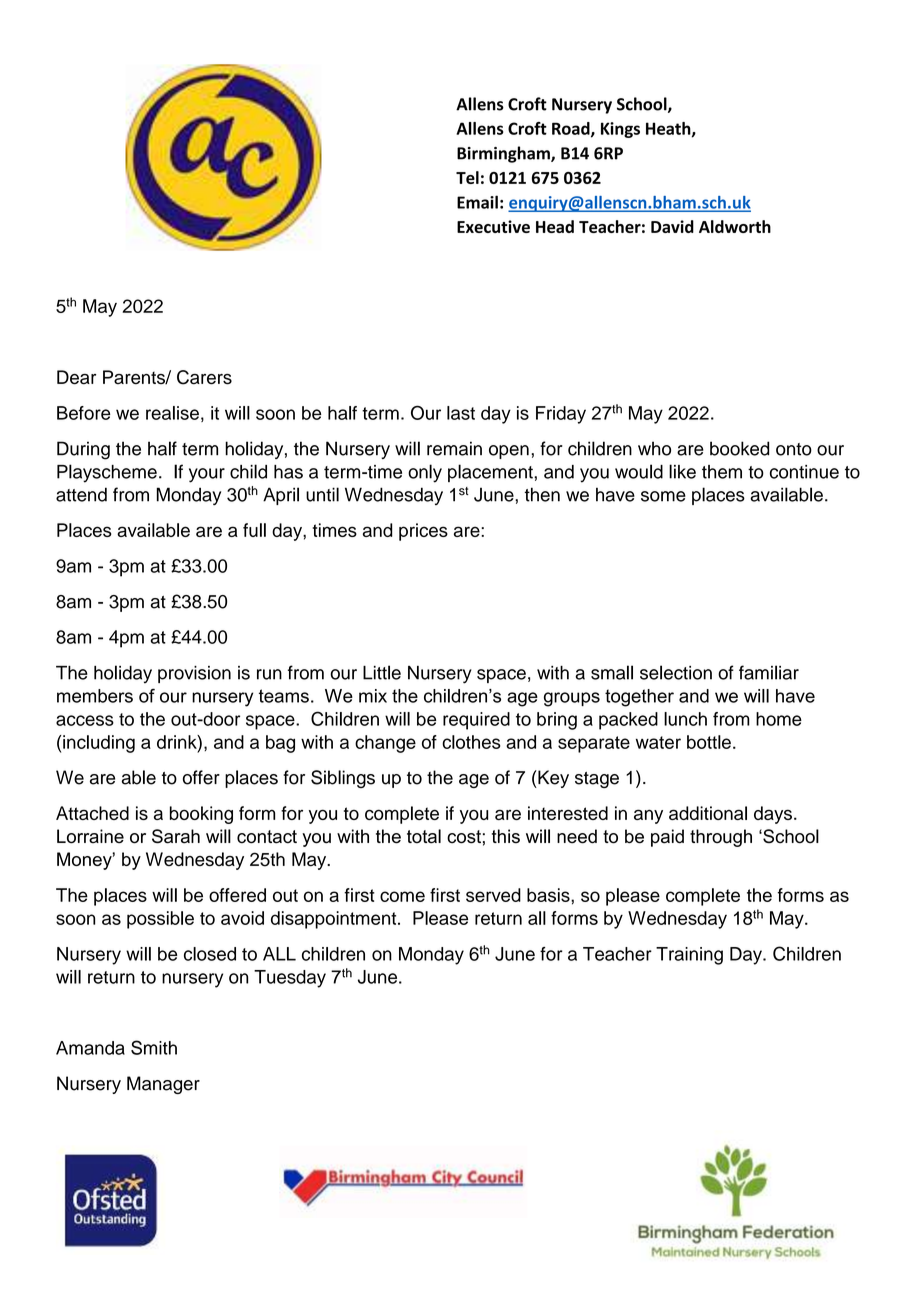 The height and width of the screenshot is (1308, 924). I want to click on Tuesday, so click(290, 979).
